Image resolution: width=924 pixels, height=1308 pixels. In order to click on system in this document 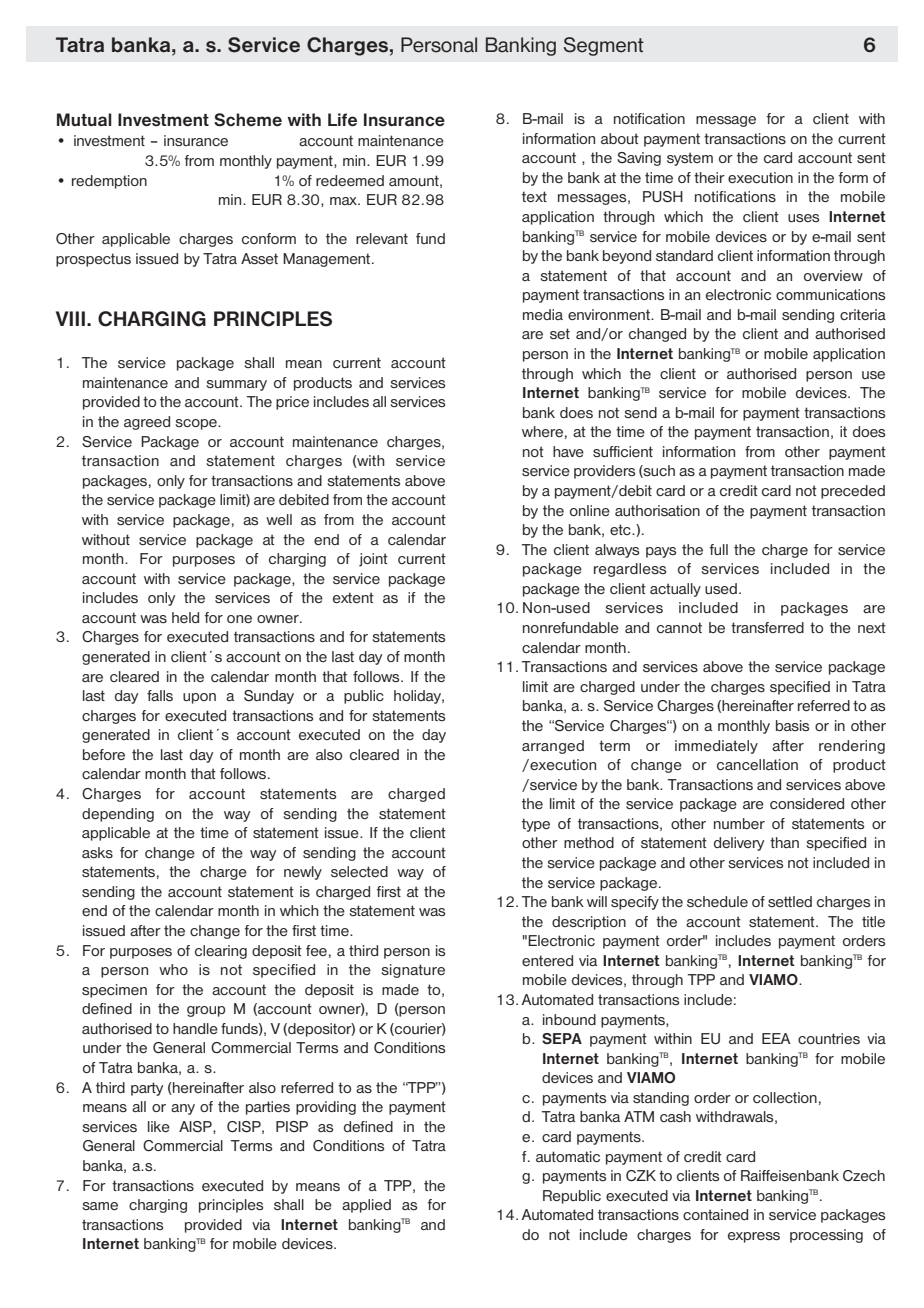, I will do `click(690, 159)`.
